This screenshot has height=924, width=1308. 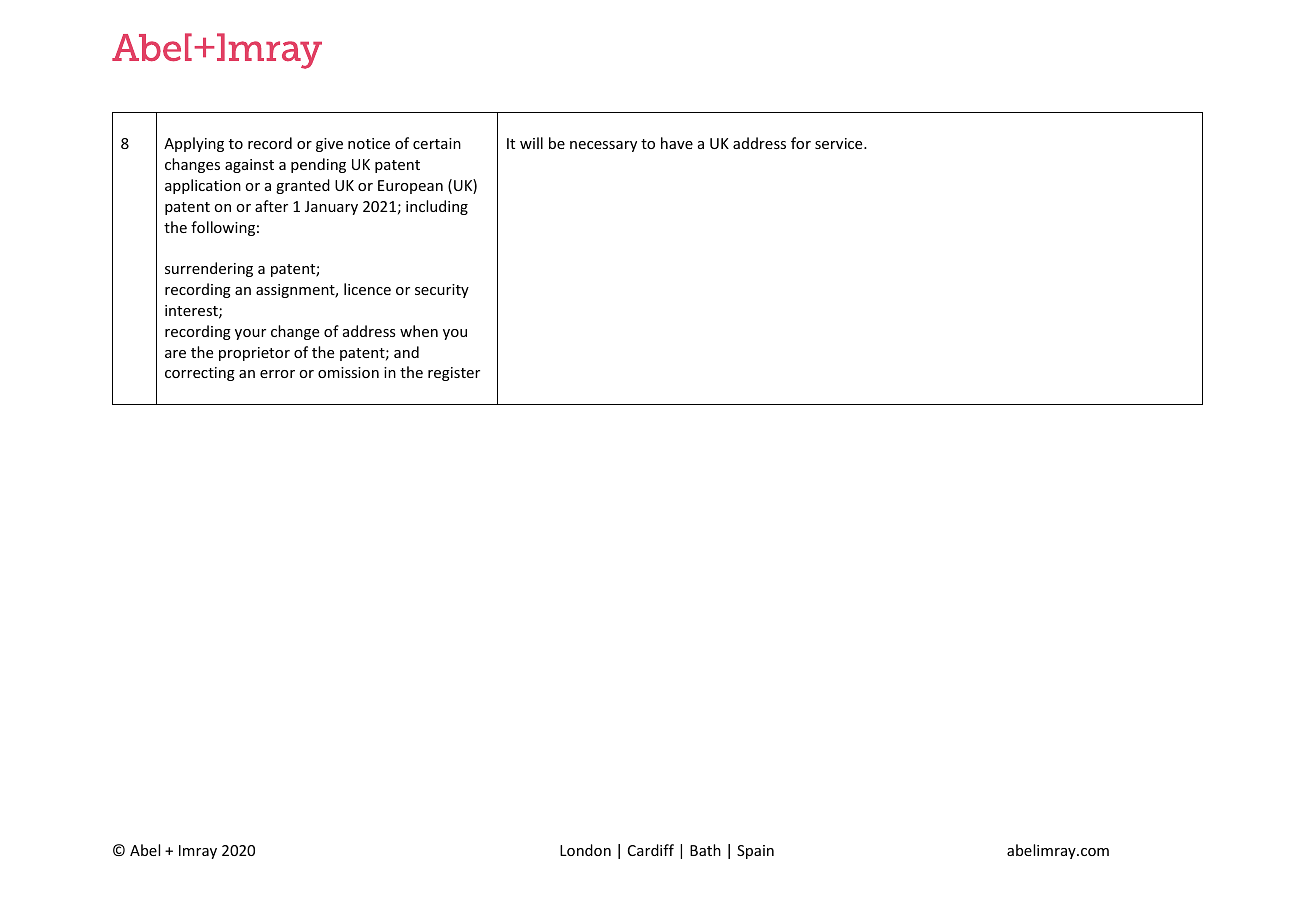 I want to click on Spain, so click(x=755, y=852).
